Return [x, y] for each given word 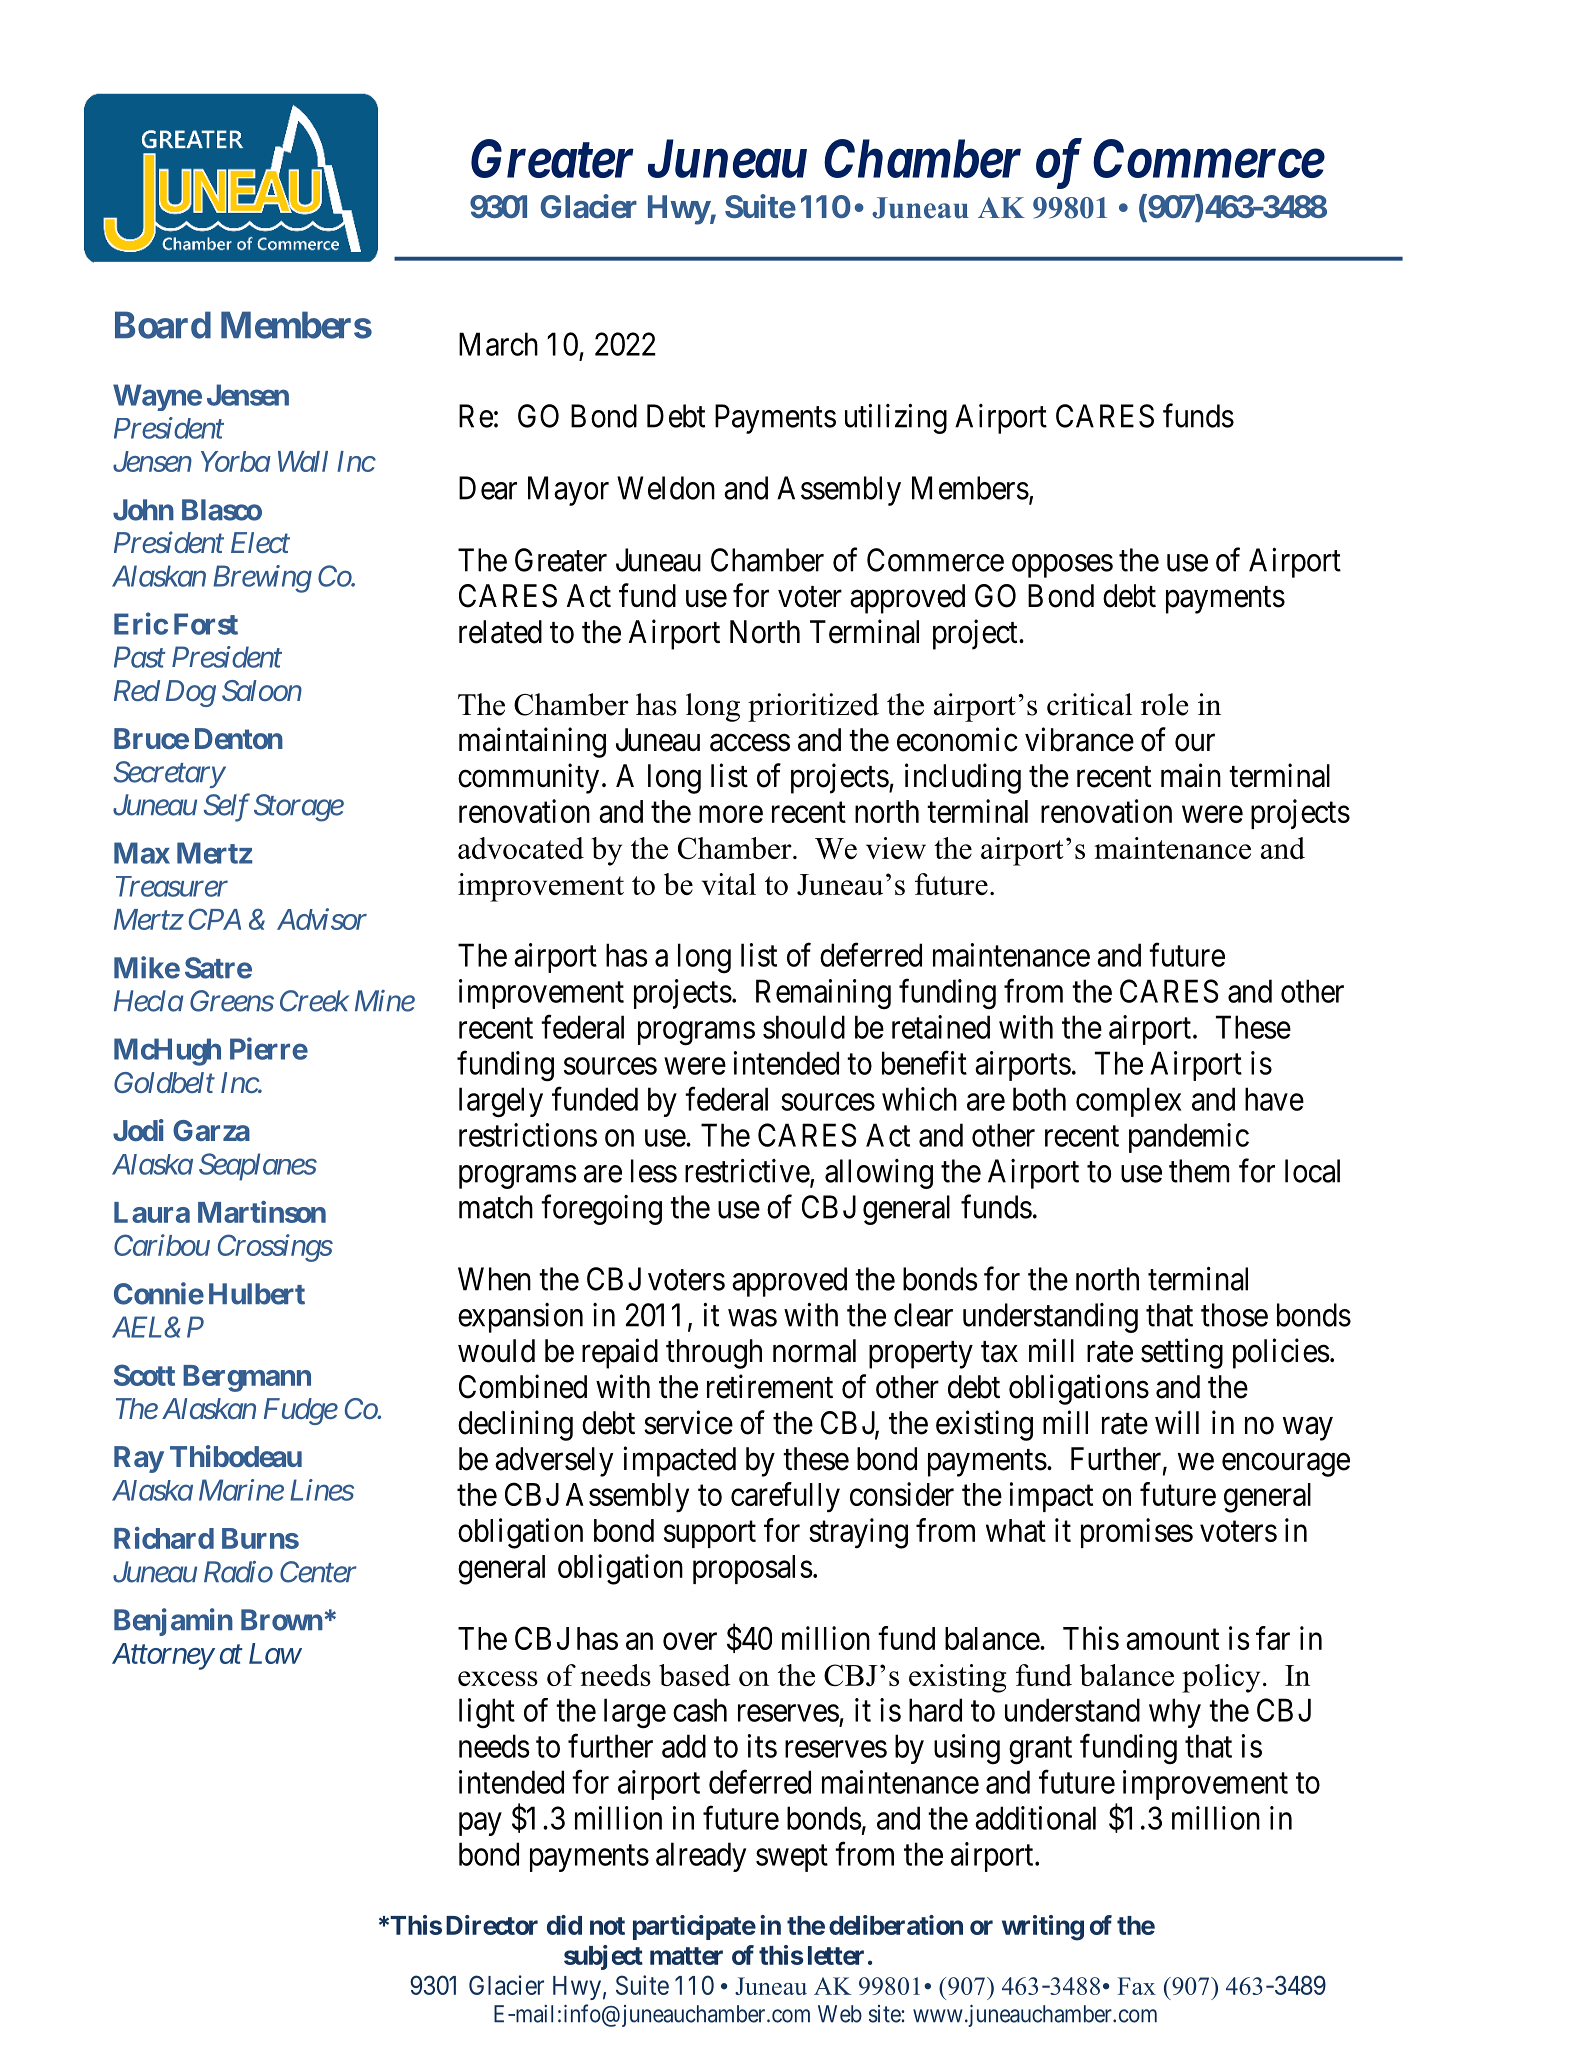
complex [1128, 1102]
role [1164, 704]
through [714, 1354]
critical [1089, 704]
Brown [282, 1620]
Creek [314, 1001]
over [690, 1641]
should [804, 1027]
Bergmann [247, 1378]
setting [1182, 1353]
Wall [303, 461]
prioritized [813, 707]
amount [1172, 1639]
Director [492, 1925]
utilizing [896, 419]
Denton [239, 738]
